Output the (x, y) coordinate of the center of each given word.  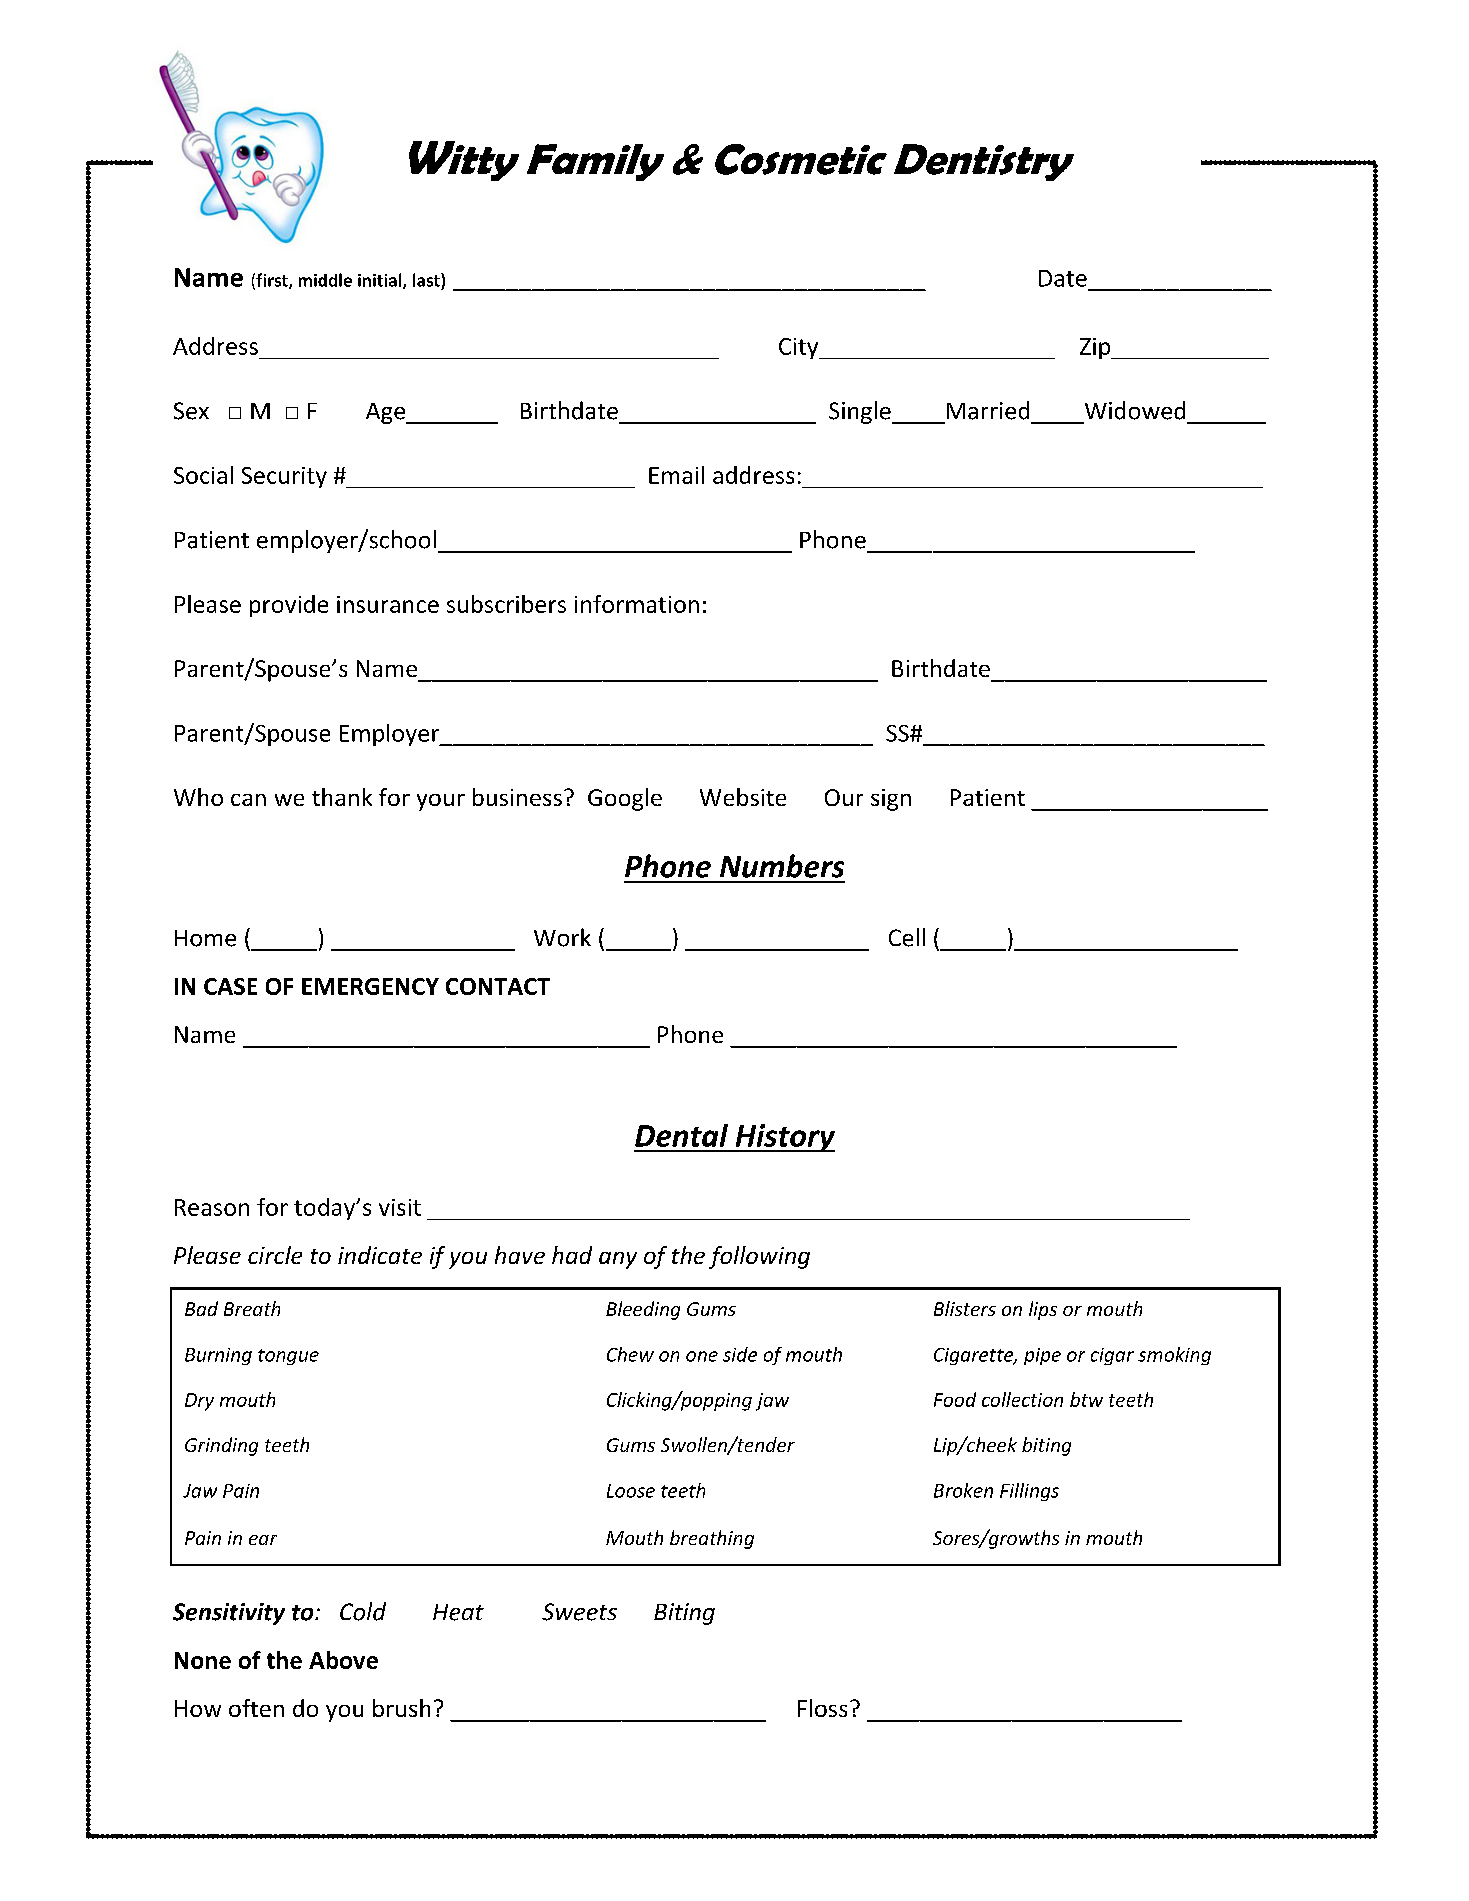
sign (891, 800)
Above (343, 1660)
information (637, 604)
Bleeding (643, 1310)
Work (562, 937)
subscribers (506, 604)
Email (676, 475)
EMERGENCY (370, 986)
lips (1043, 1310)
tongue (288, 1357)
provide (289, 606)
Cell (907, 937)
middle (325, 280)
